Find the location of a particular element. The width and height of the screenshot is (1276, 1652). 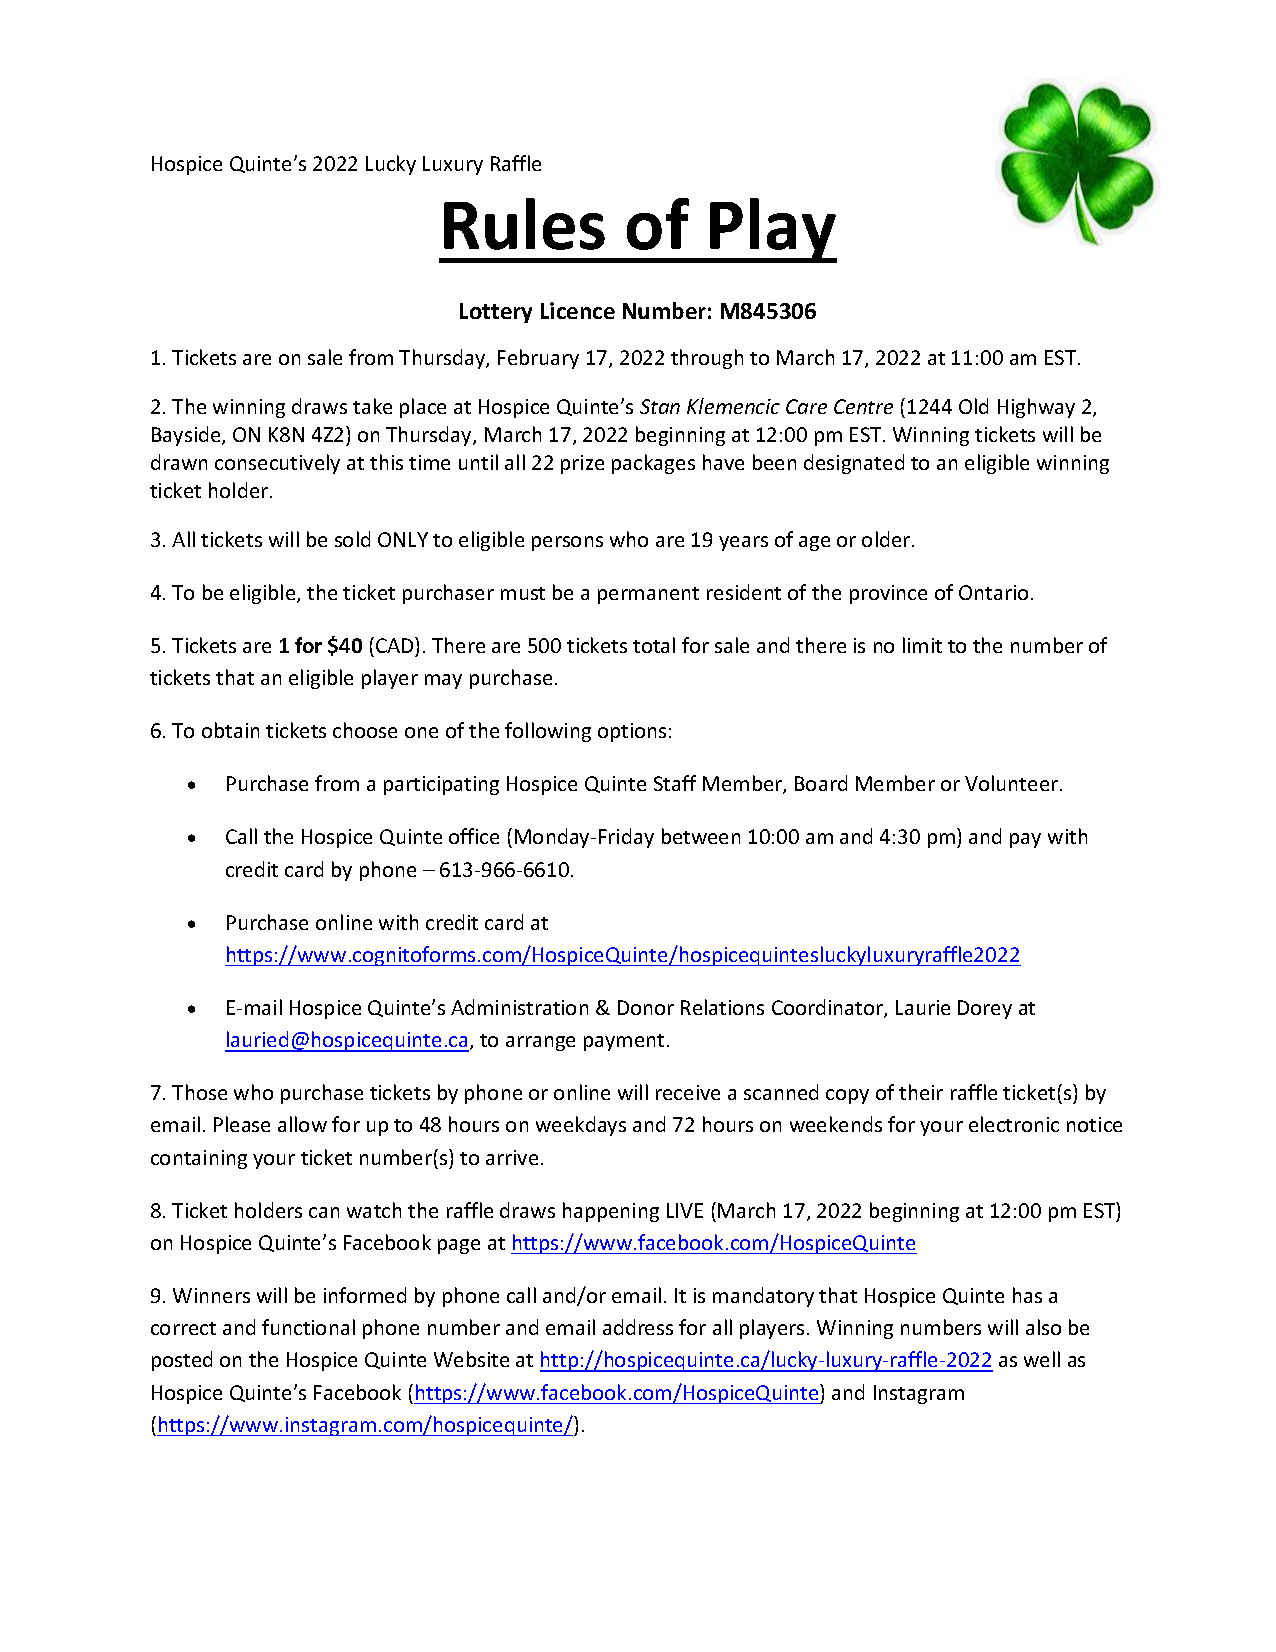

Staff is located at coordinates (675, 783).
